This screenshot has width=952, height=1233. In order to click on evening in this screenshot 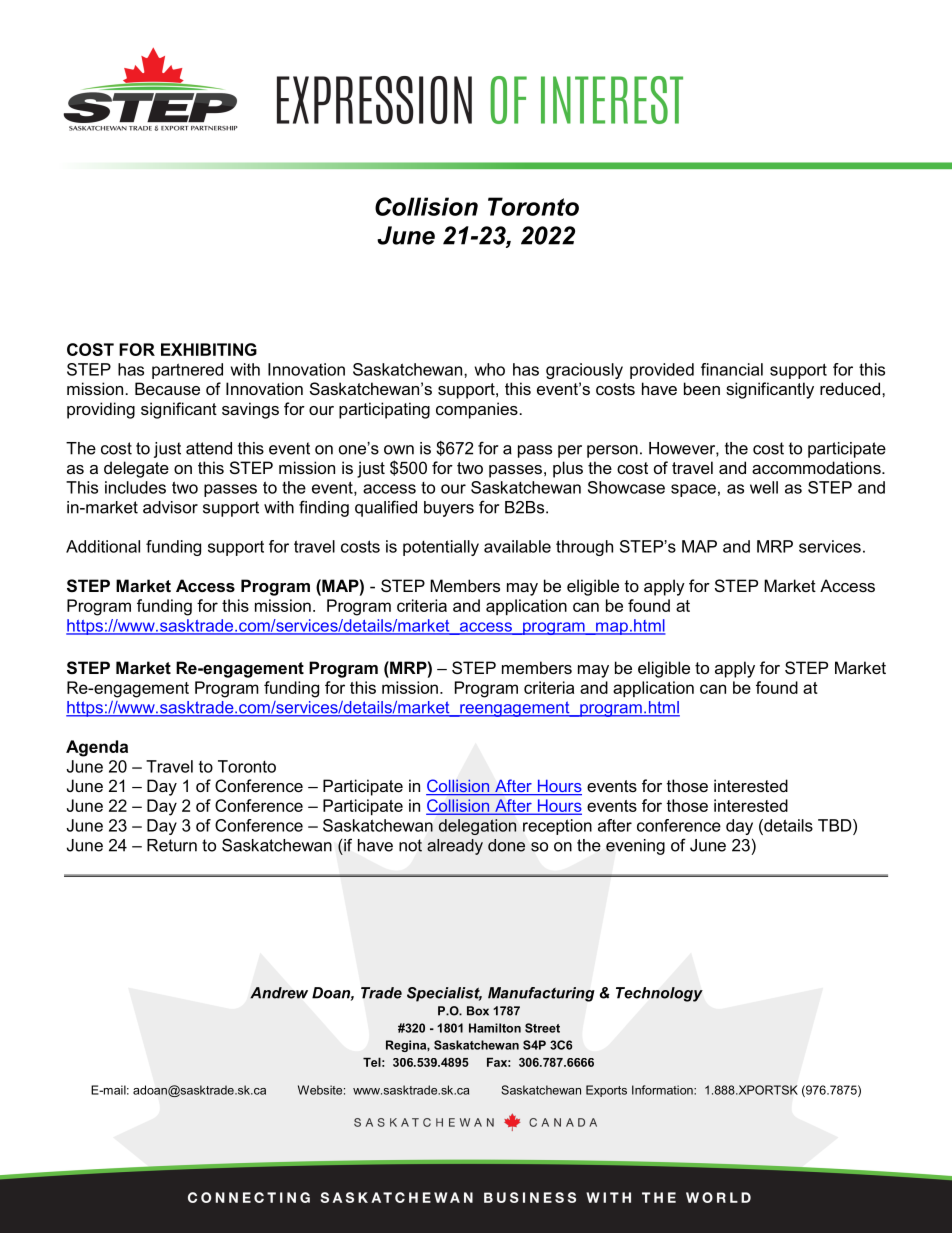, I will do `click(635, 847)`.
